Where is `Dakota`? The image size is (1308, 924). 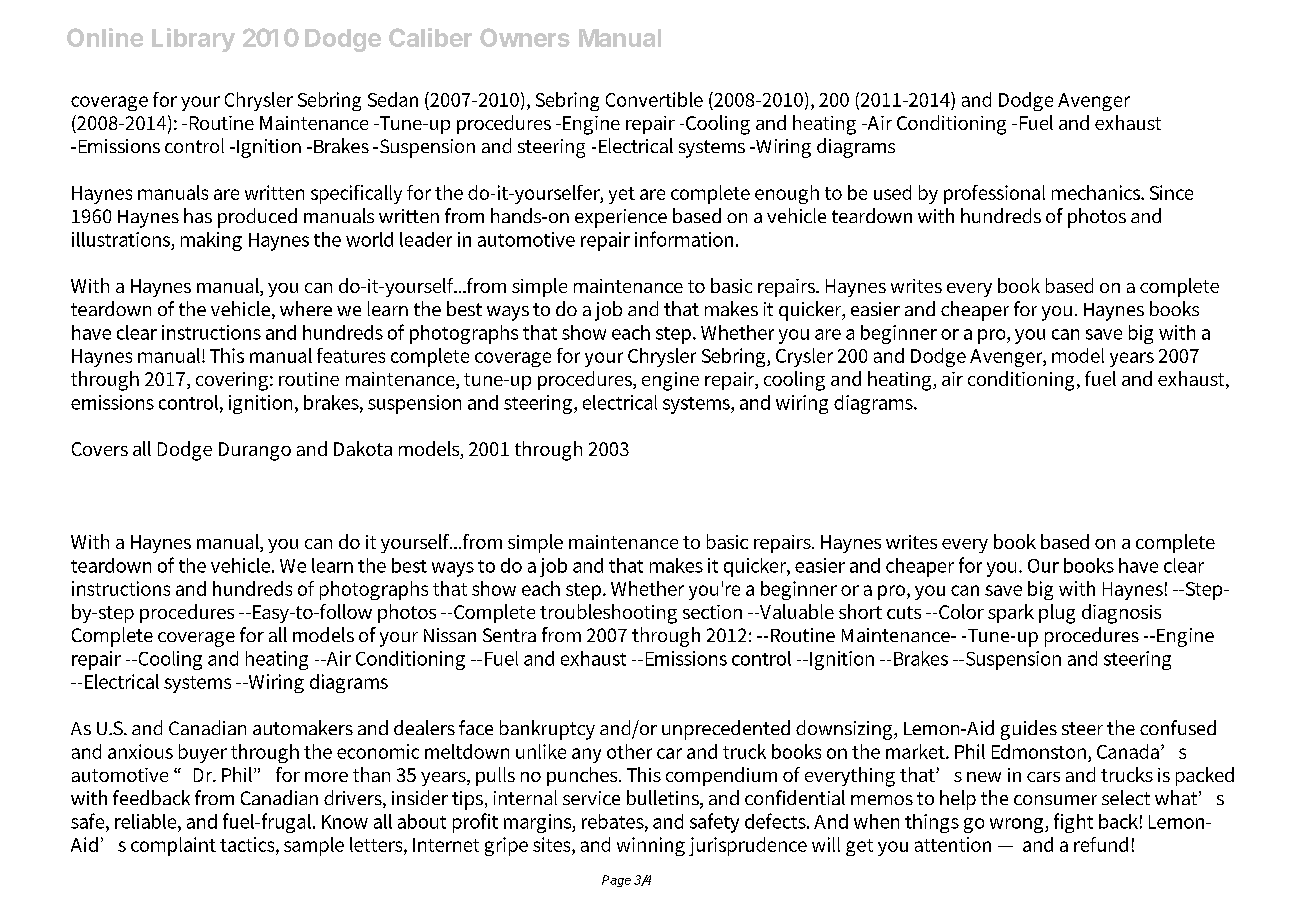 Dakota is located at coordinates (363, 448).
